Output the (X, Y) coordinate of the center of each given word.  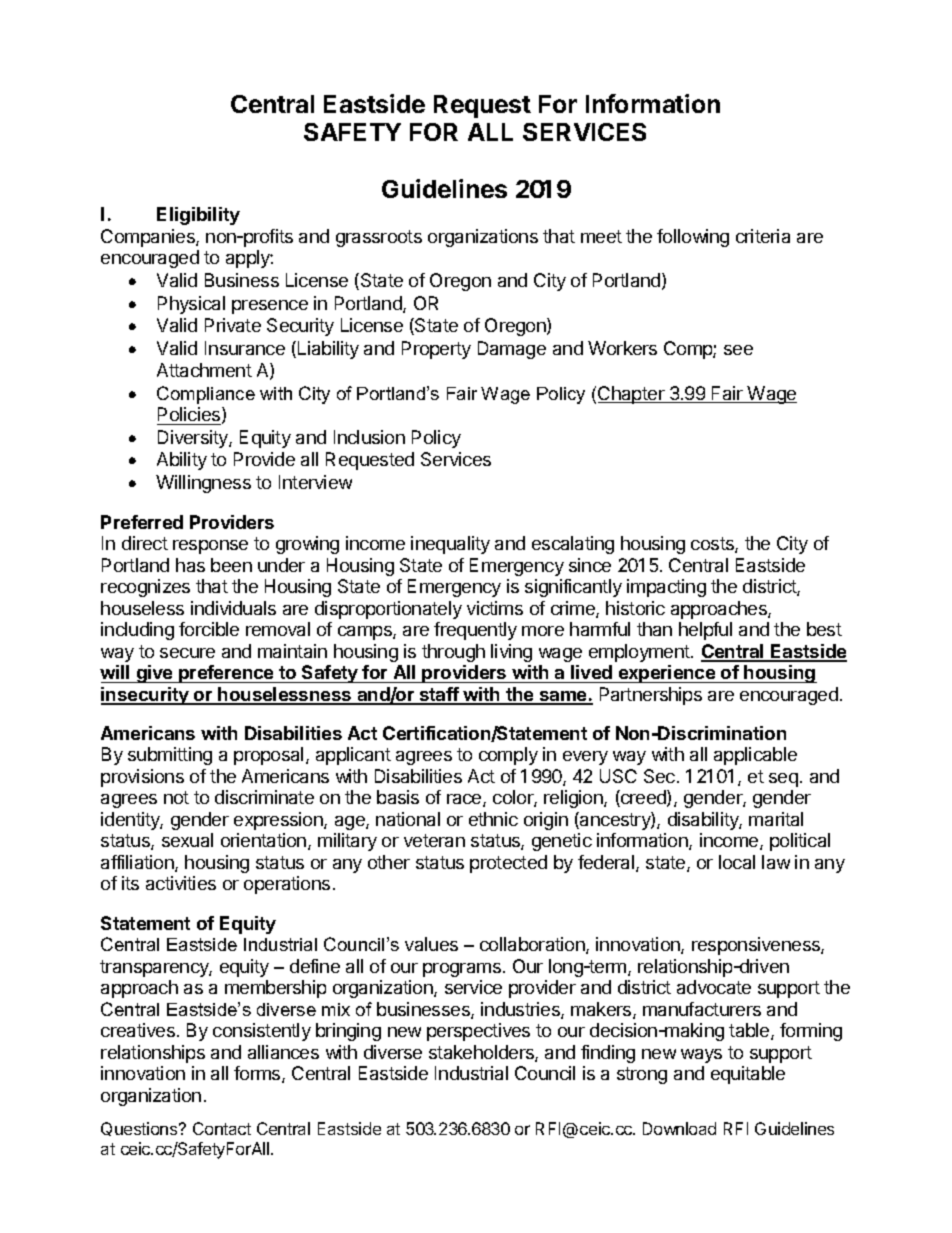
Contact (222, 1128)
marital (776, 819)
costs (713, 545)
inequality (450, 545)
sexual (187, 840)
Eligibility (198, 216)
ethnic (493, 819)
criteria (763, 236)
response (210, 547)
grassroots (379, 238)
